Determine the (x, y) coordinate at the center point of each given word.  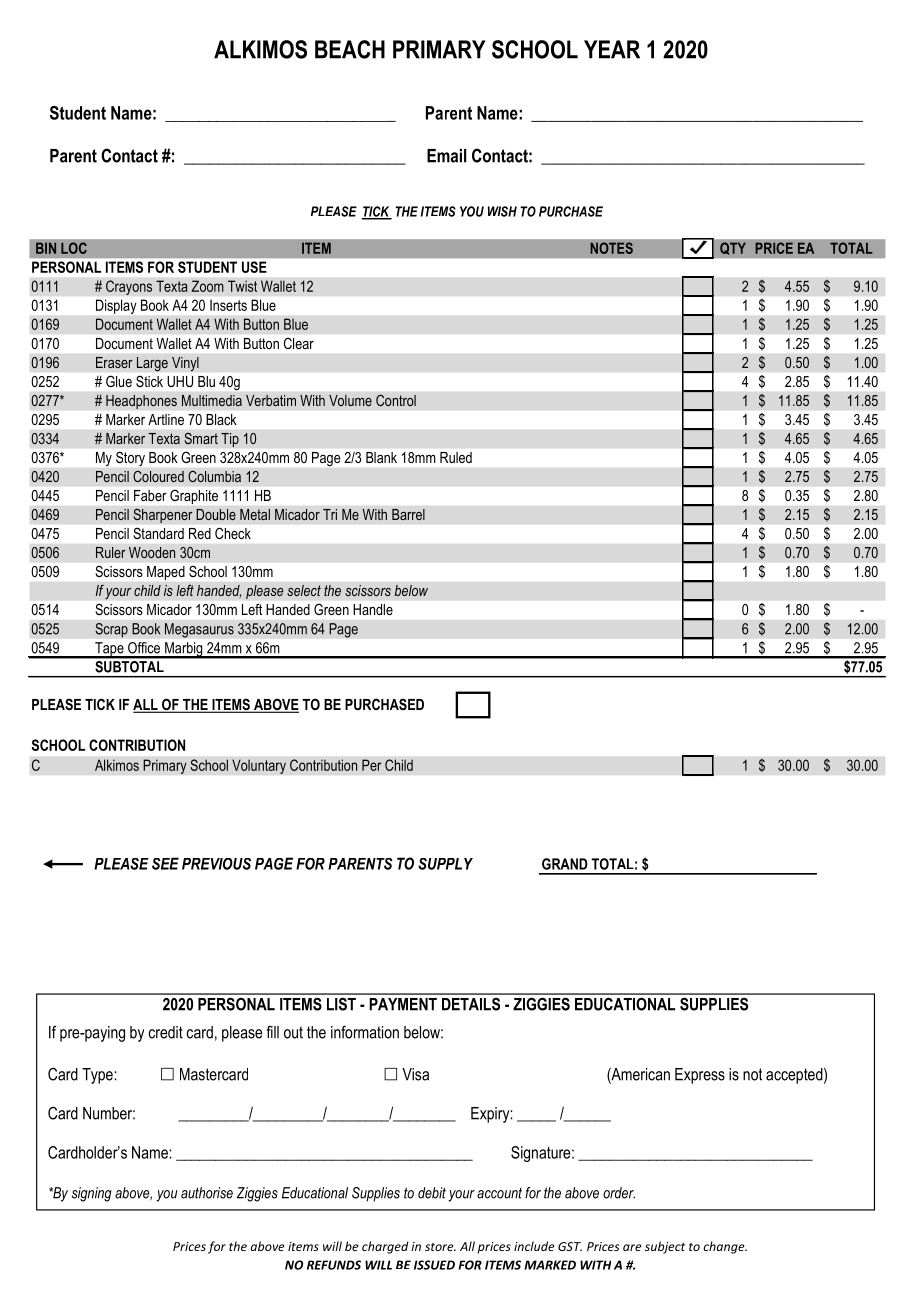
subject (665, 1247)
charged (385, 1247)
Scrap (111, 630)
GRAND (565, 864)
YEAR (612, 49)
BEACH (350, 49)
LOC (74, 248)
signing (92, 1194)
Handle (373, 609)
